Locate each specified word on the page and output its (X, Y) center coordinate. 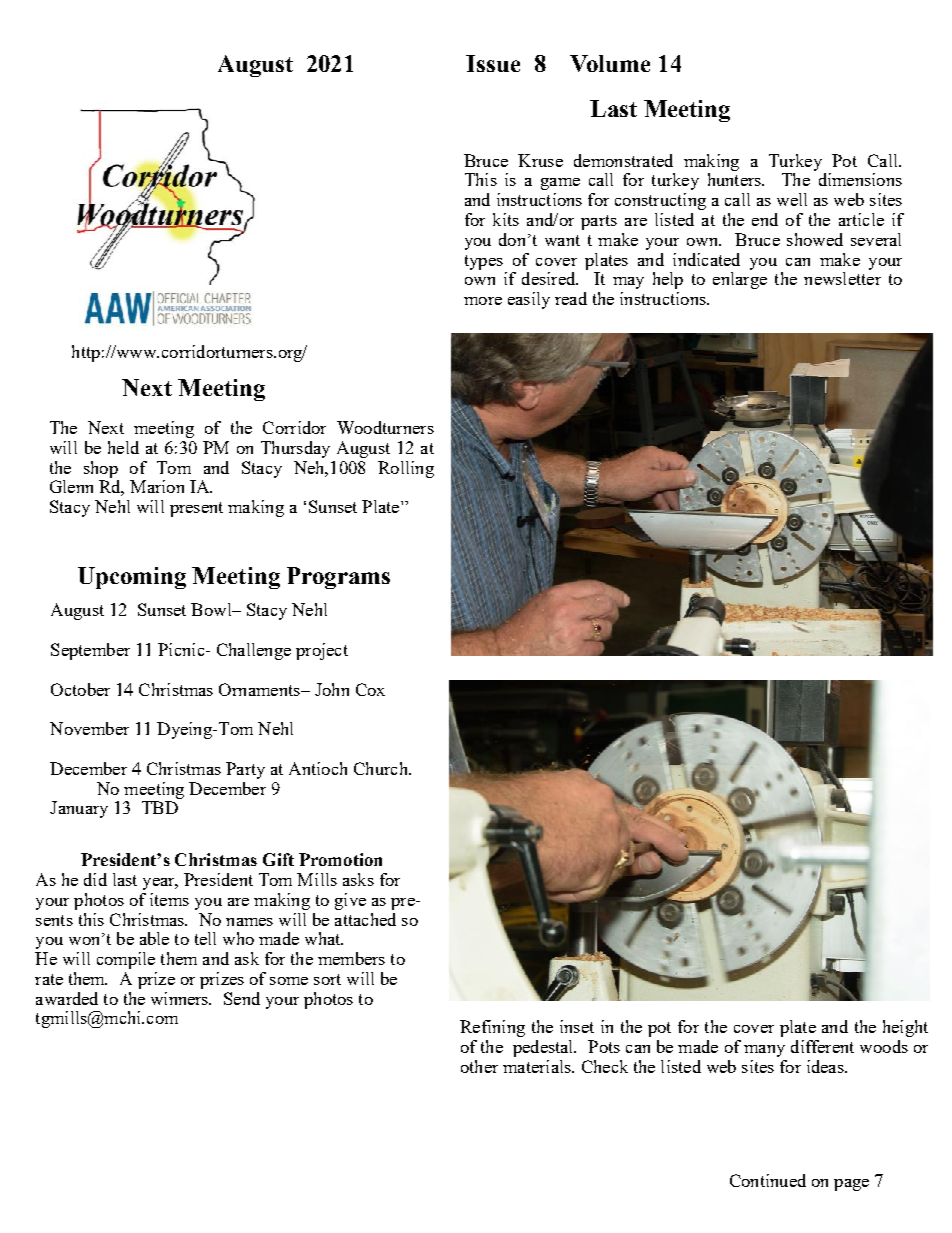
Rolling (406, 469)
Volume (610, 63)
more (483, 301)
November (89, 728)
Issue (493, 63)
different (822, 1046)
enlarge (740, 280)
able (154, 938)
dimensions (860, 179)
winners (181, 998)
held (123, 447)
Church (382, 768)
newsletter (842, 278)
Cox (370, 689)
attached (365, 919)
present (196, 509)
